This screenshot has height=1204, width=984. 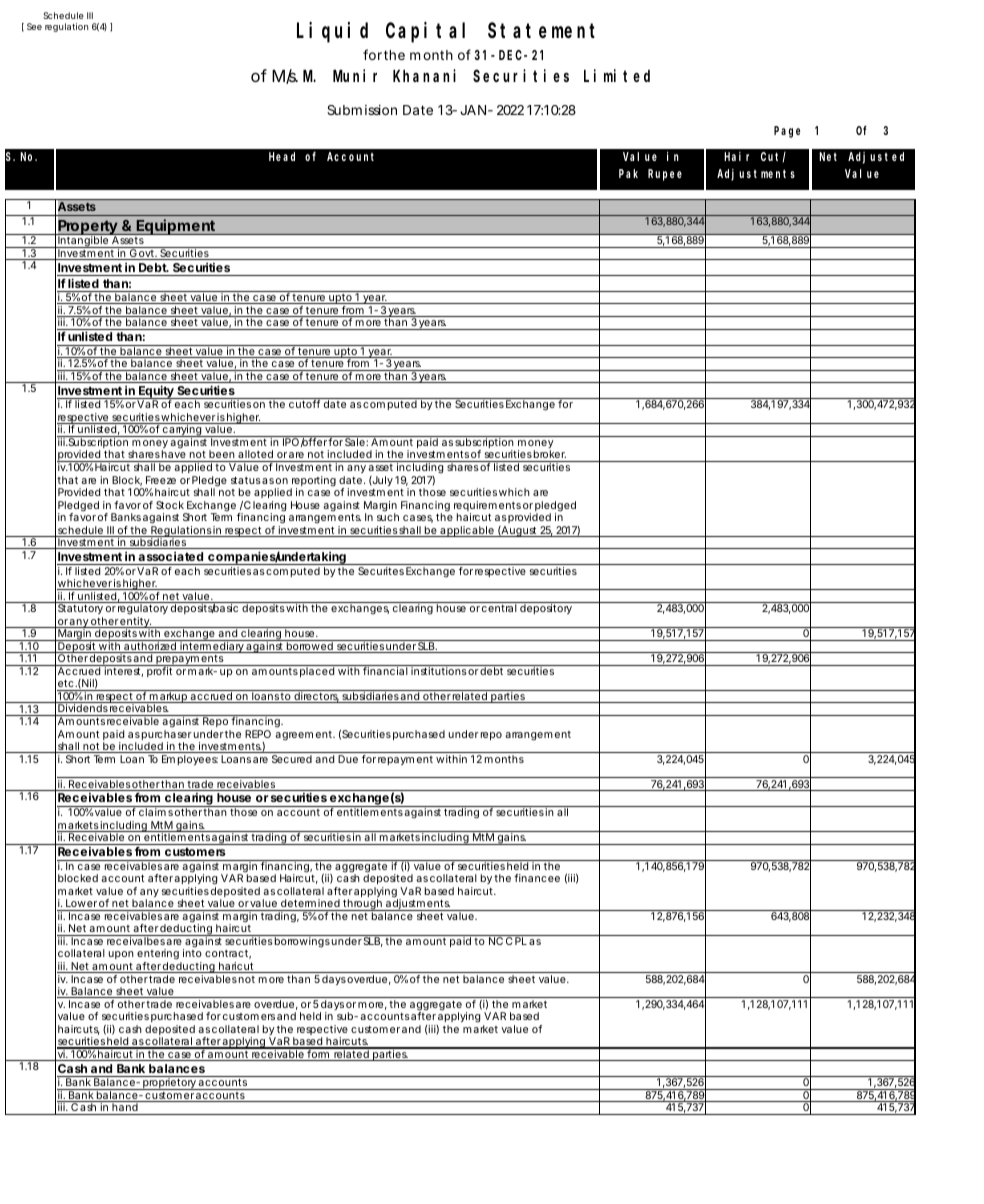 I want to click on through, so click(x=362, y=906).
